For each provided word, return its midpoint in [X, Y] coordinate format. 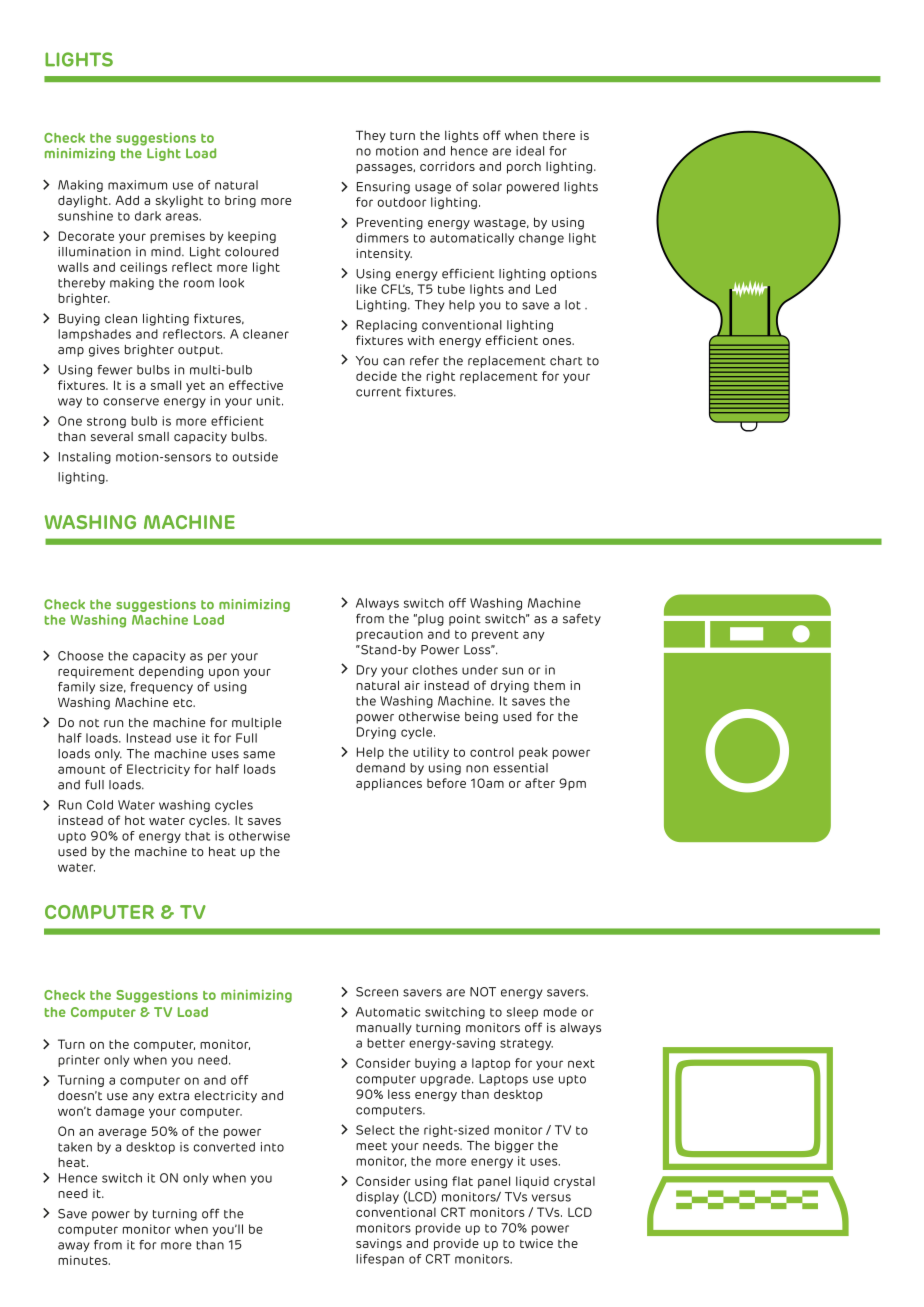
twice [536, 1243]
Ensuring [383, 188]
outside [255, 457]
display [377, 1198]
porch [524, 167]
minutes [84, 1260]
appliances [389, 784]
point [465, 620]
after [540, 783]
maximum [137, 185]
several [112, 437]
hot [135, 820]
